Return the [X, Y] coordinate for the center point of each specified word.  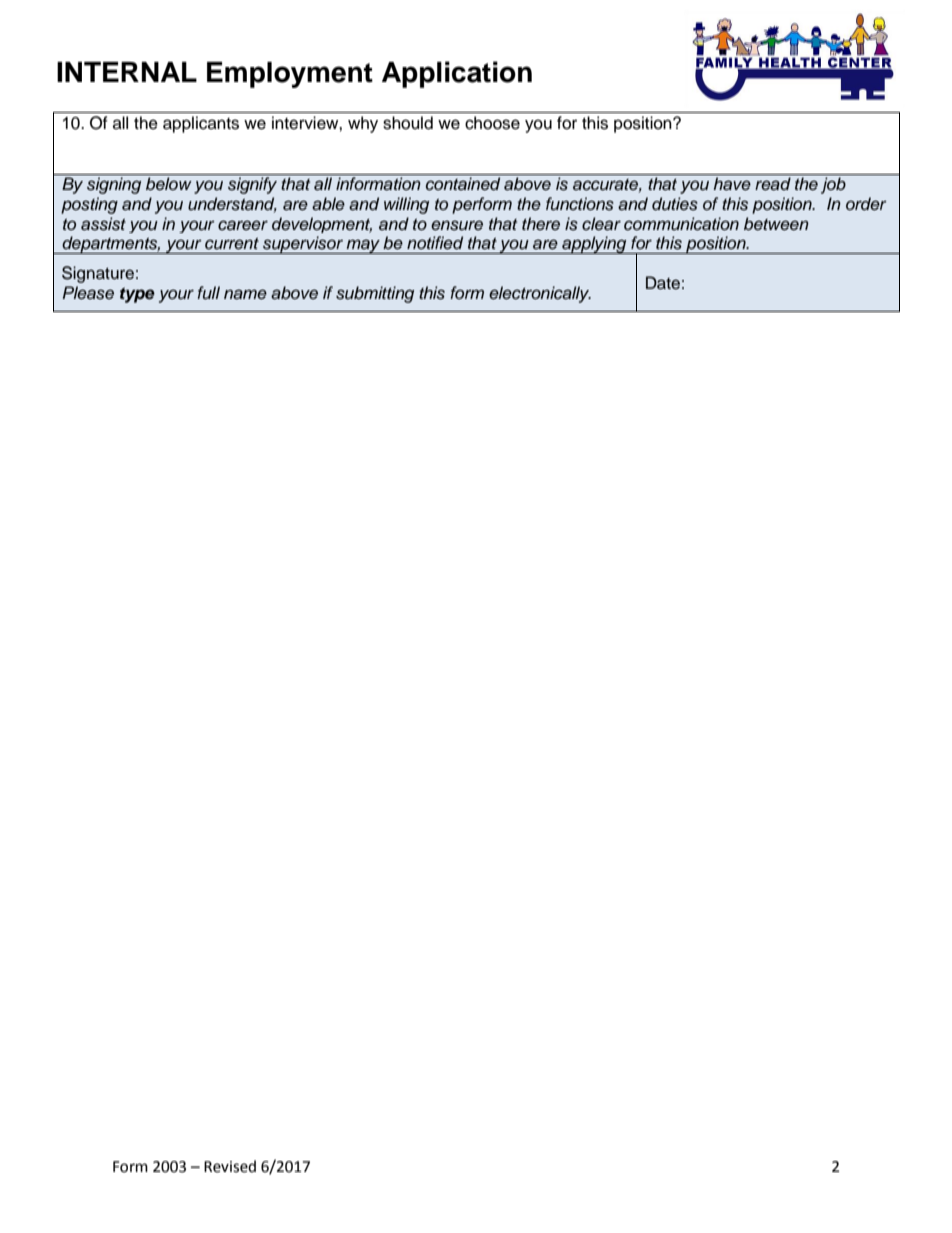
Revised [230, 1166]
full [208, 293]
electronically [540, 294]
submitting [375, 294]
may [363, 246]
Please [88, 293]
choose [492, 123]
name [245, 294]
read [773, 184]
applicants [201, 124]
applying [594, 245]
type [137, 295]
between [776, 224]
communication [681, 224]
